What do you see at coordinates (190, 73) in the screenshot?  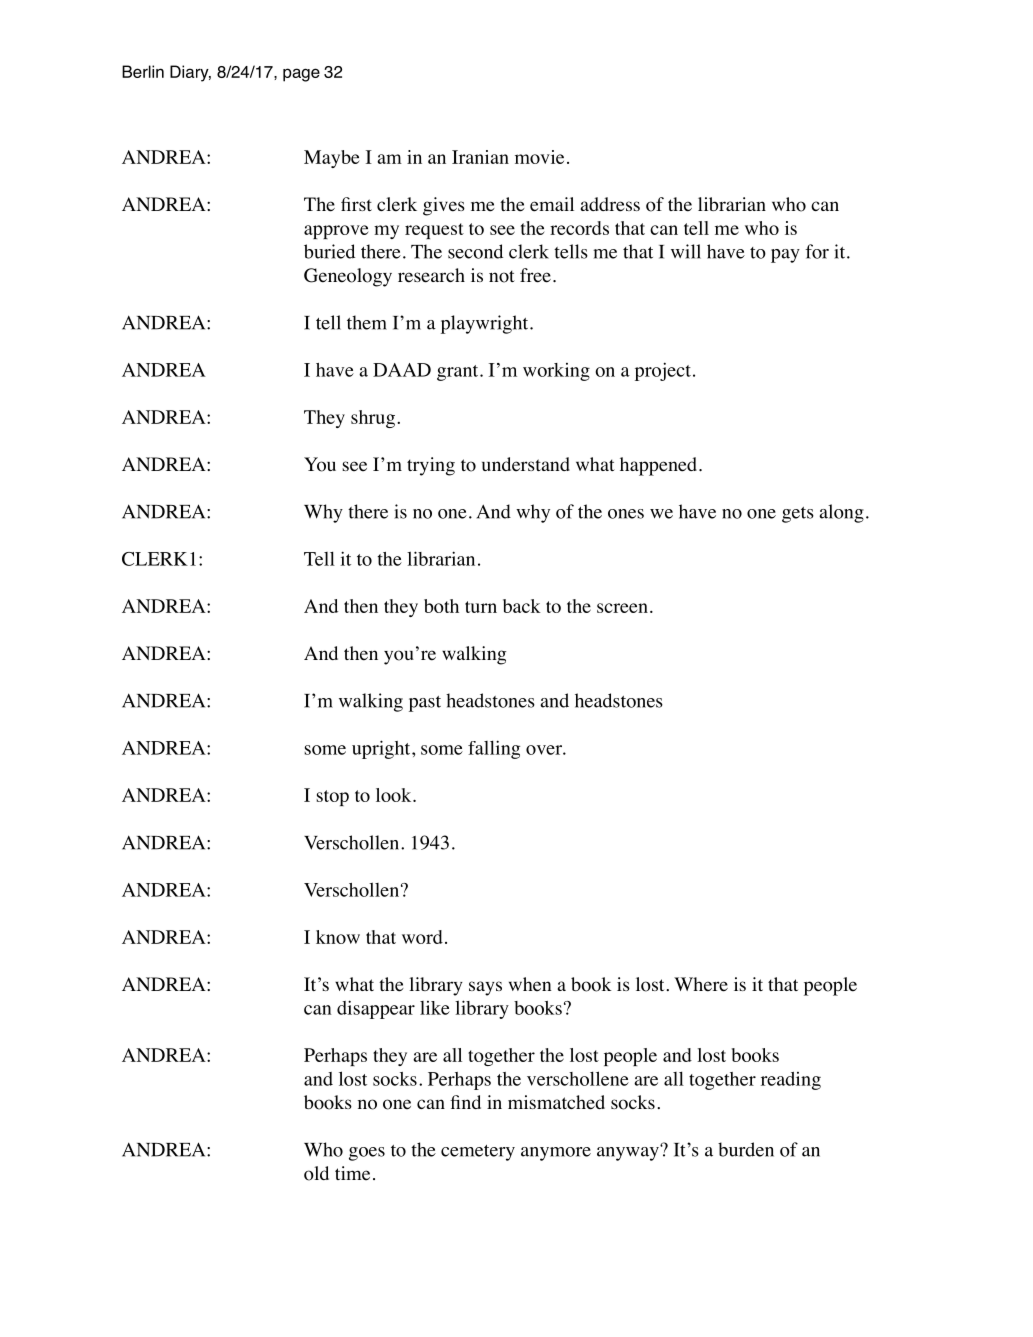 I see `Diary` at bounding box center [190, 73].
